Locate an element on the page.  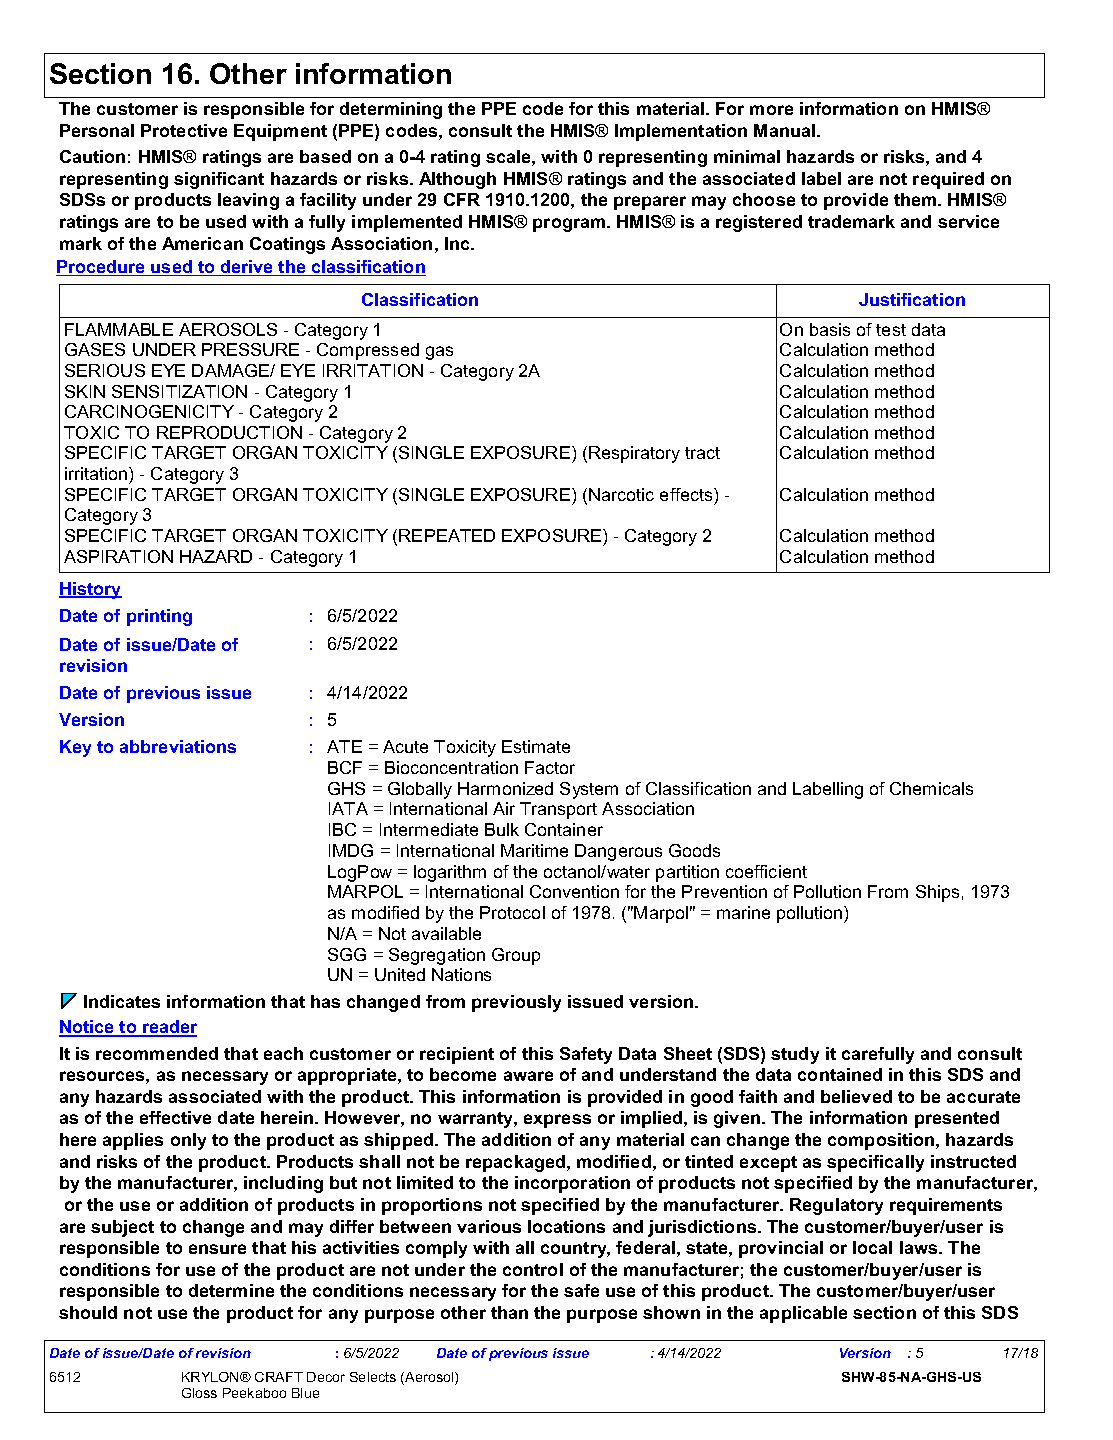
Group is located at coordinates (516, 956).
